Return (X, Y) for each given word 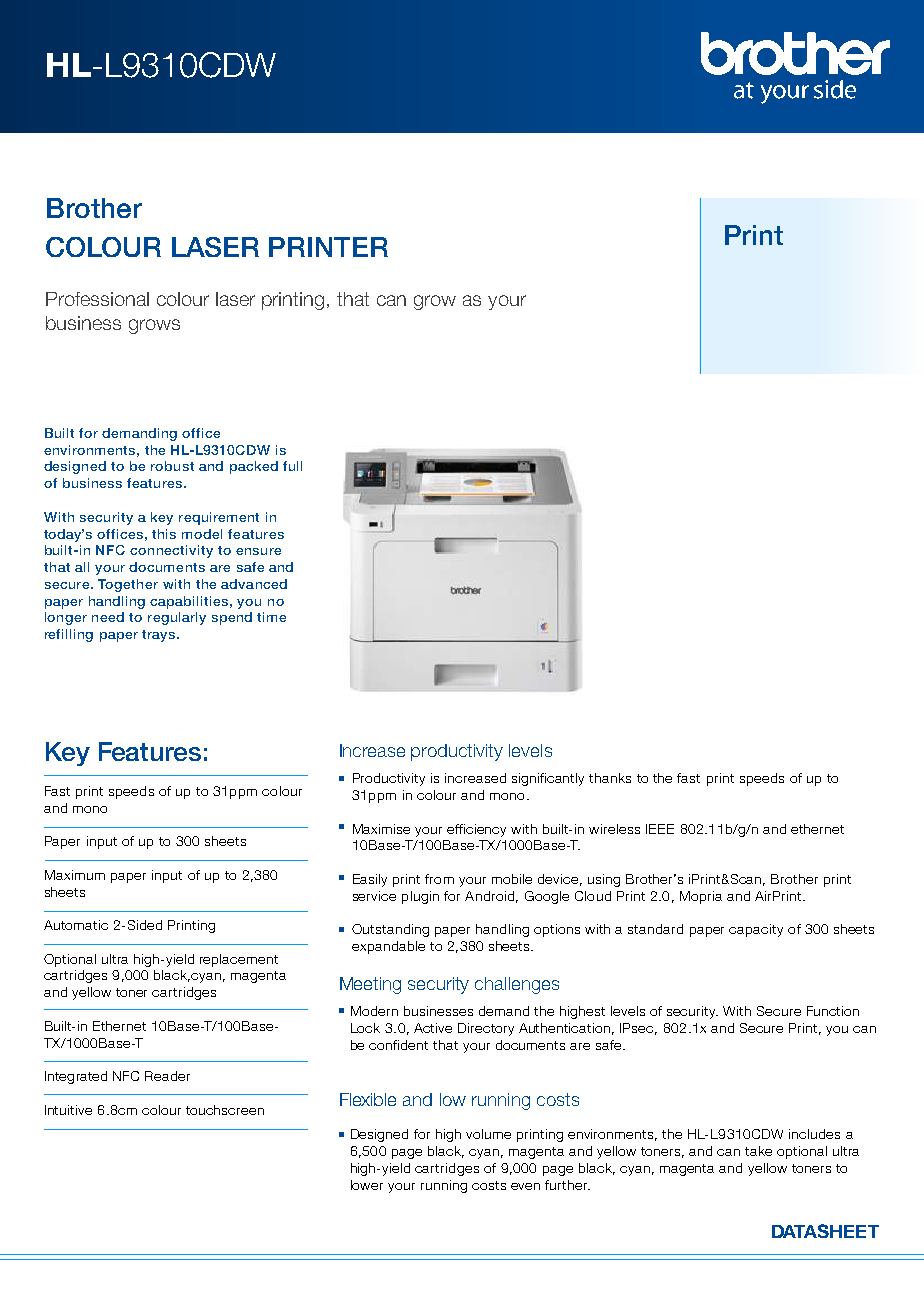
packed (254, 467)
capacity (756, 930)
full (292, 466)
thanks (610, 778)
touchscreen (225, 1110)
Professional (97, 299)
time (271, 617)
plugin (420, 897)
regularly (177, 618)
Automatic (76, 925)
